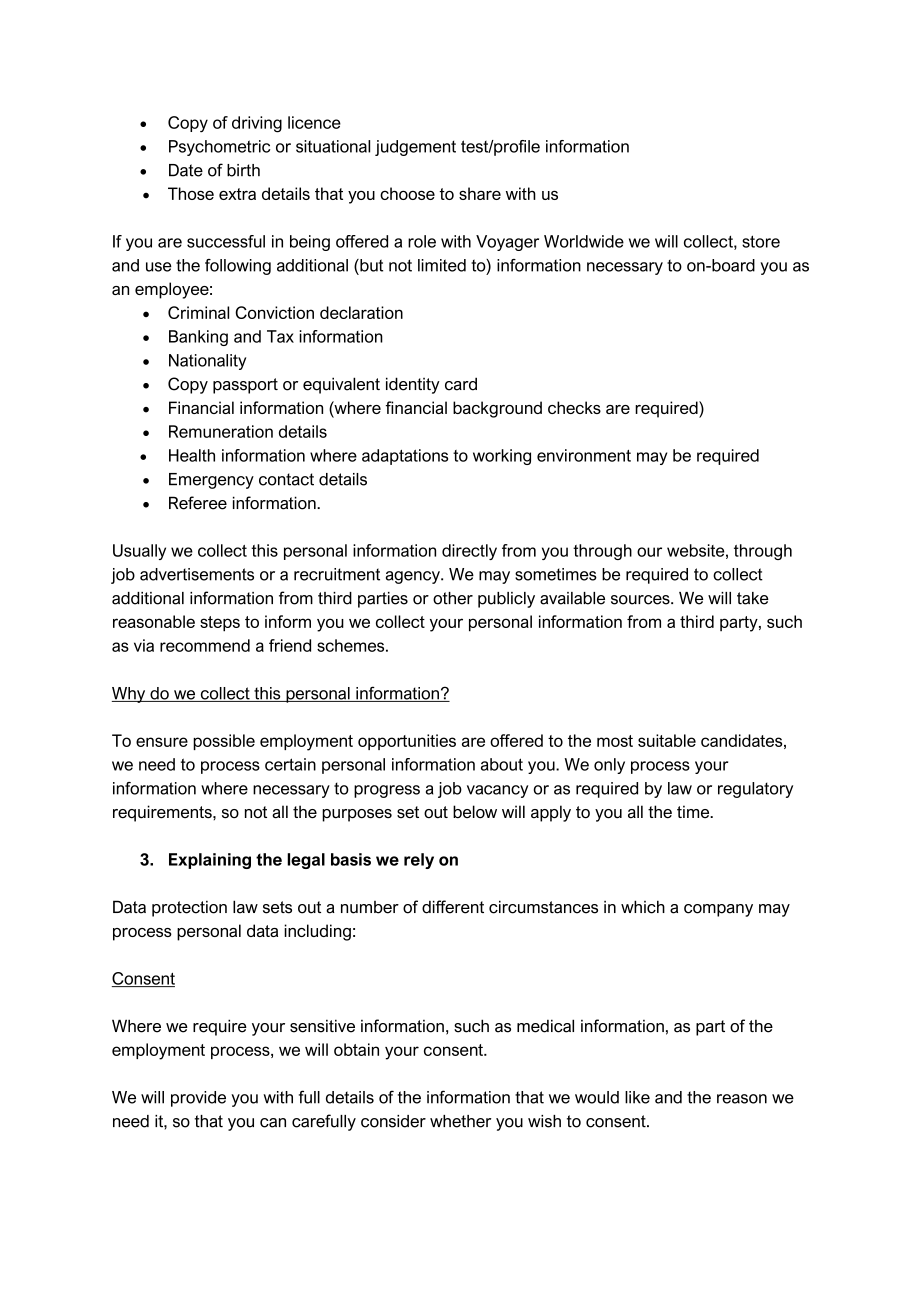 The height and width of the screenshot is (1308, 924). I want to click on sources, so click(641, 600).
